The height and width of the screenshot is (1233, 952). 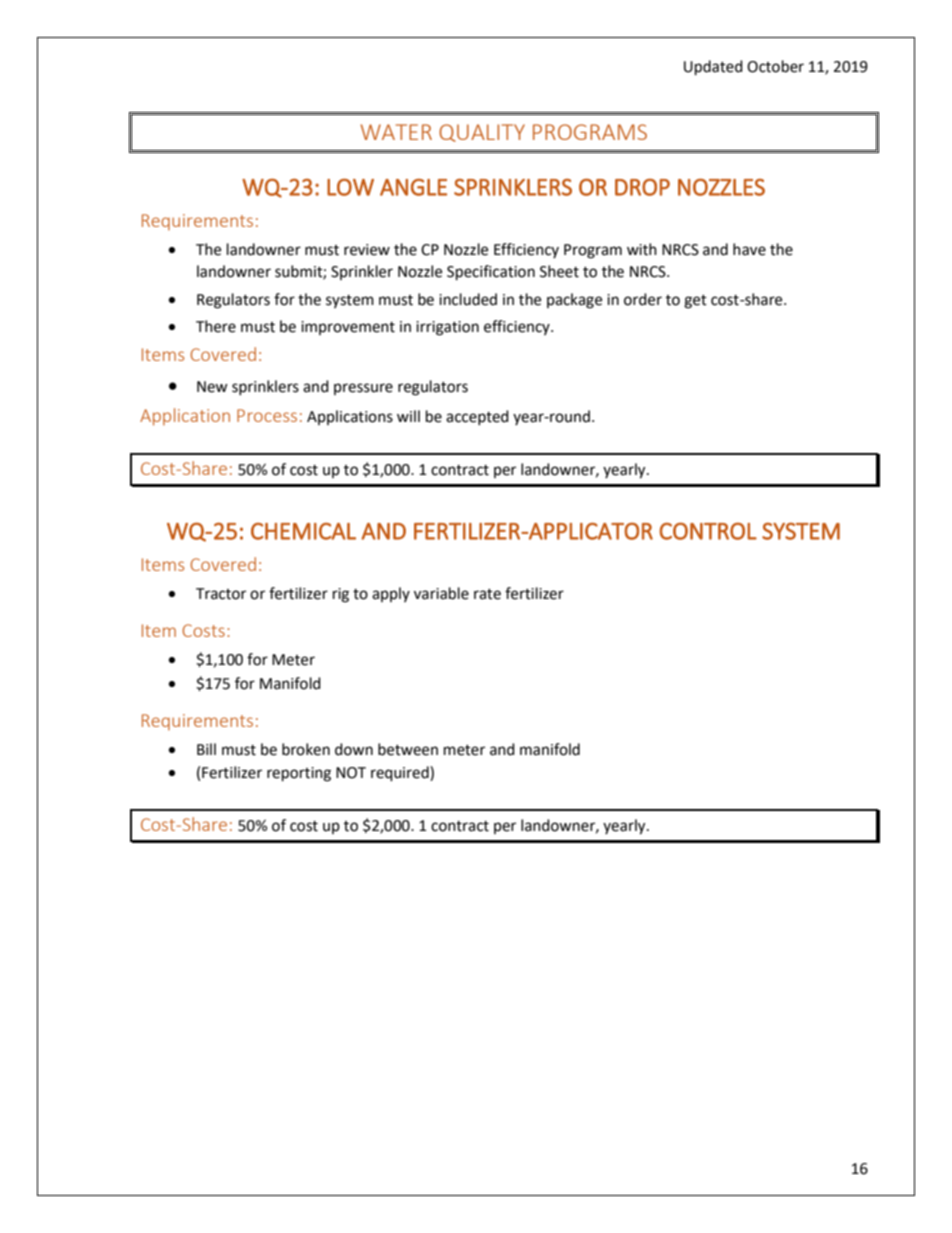 What do you see at coordinates (477, 417) in the screenshot?
I see `accepted` at bounding box center [477, 417].
